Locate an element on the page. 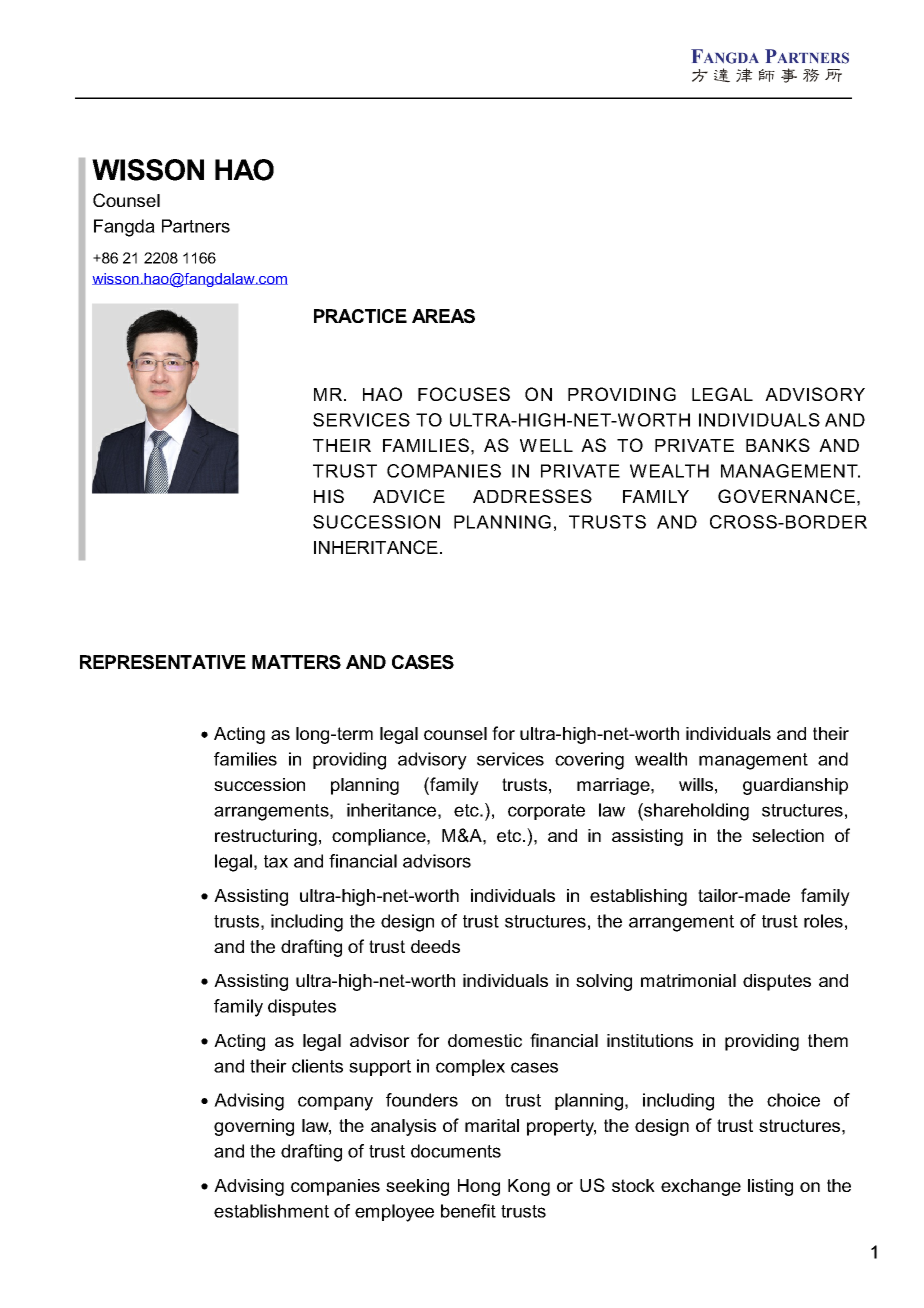 This page has height=1308, width=924. corporate is located at coordinates (546, 812).
